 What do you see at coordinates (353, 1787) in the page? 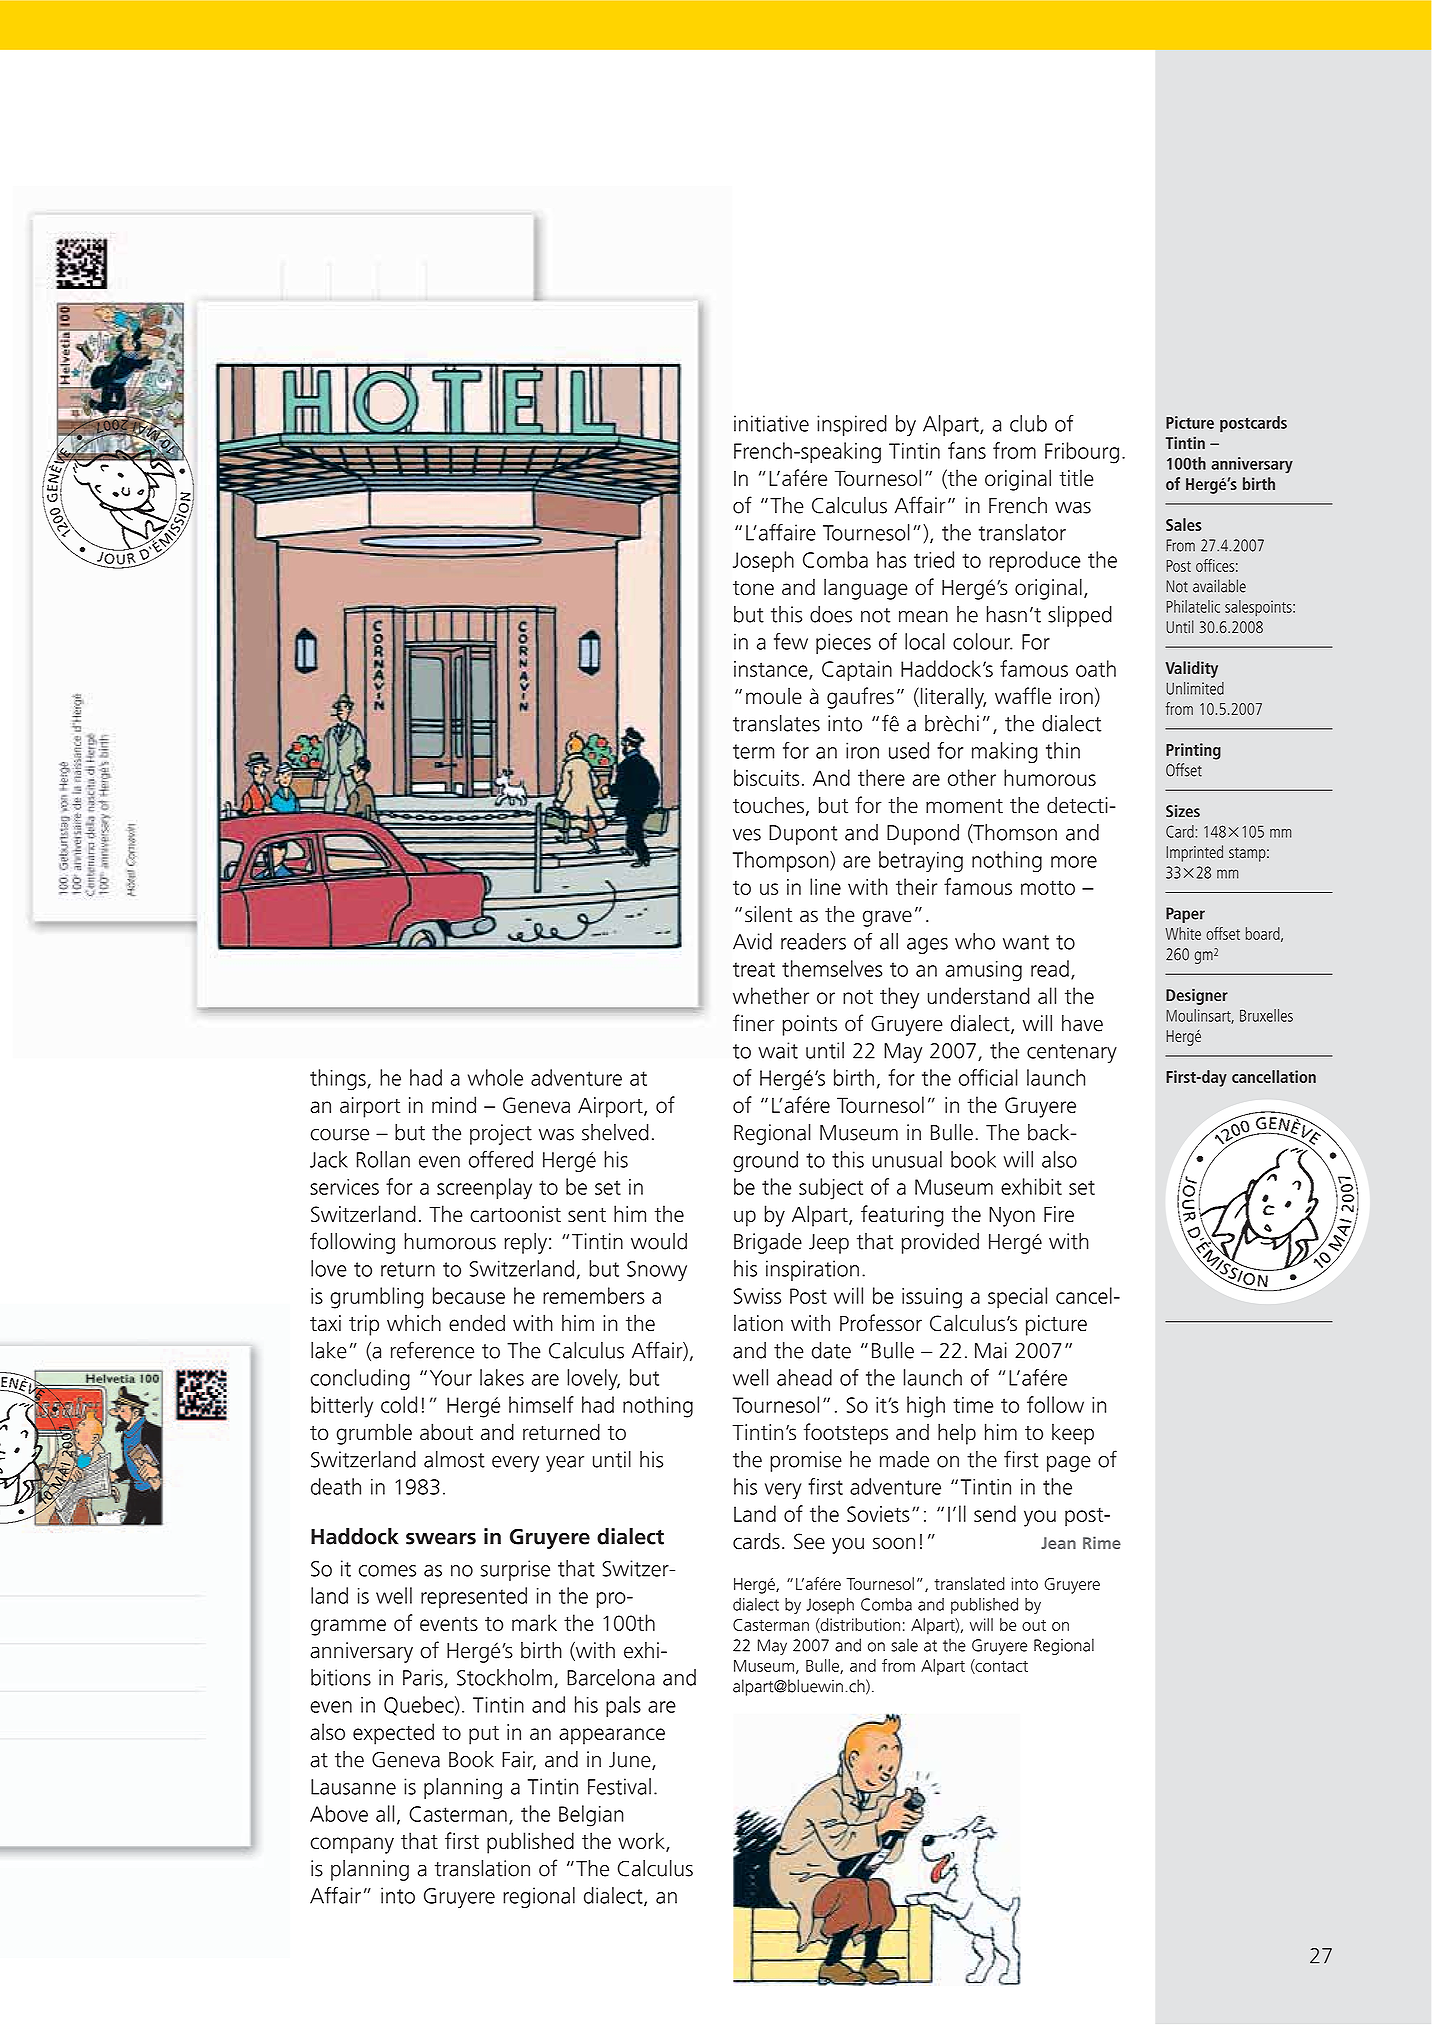
I see `Lausanne` at bounding box center [353, 1787].
